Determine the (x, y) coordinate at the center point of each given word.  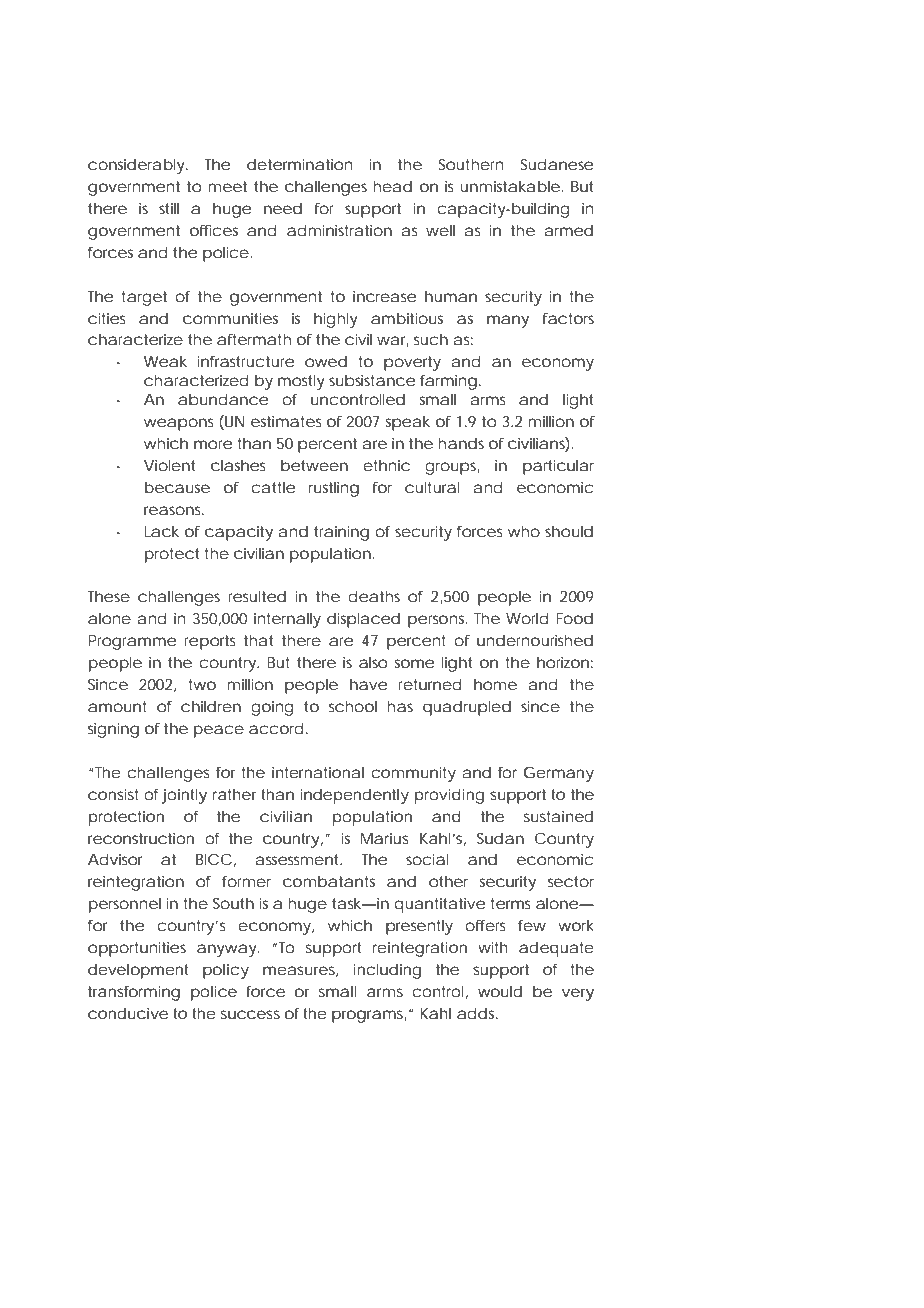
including (387, 971)
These (109, 596)
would (500, 991)
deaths (374, 596)
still (169, 208)
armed (569, 230)
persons (437, 621)
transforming (134, 993)
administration (339, 230)
